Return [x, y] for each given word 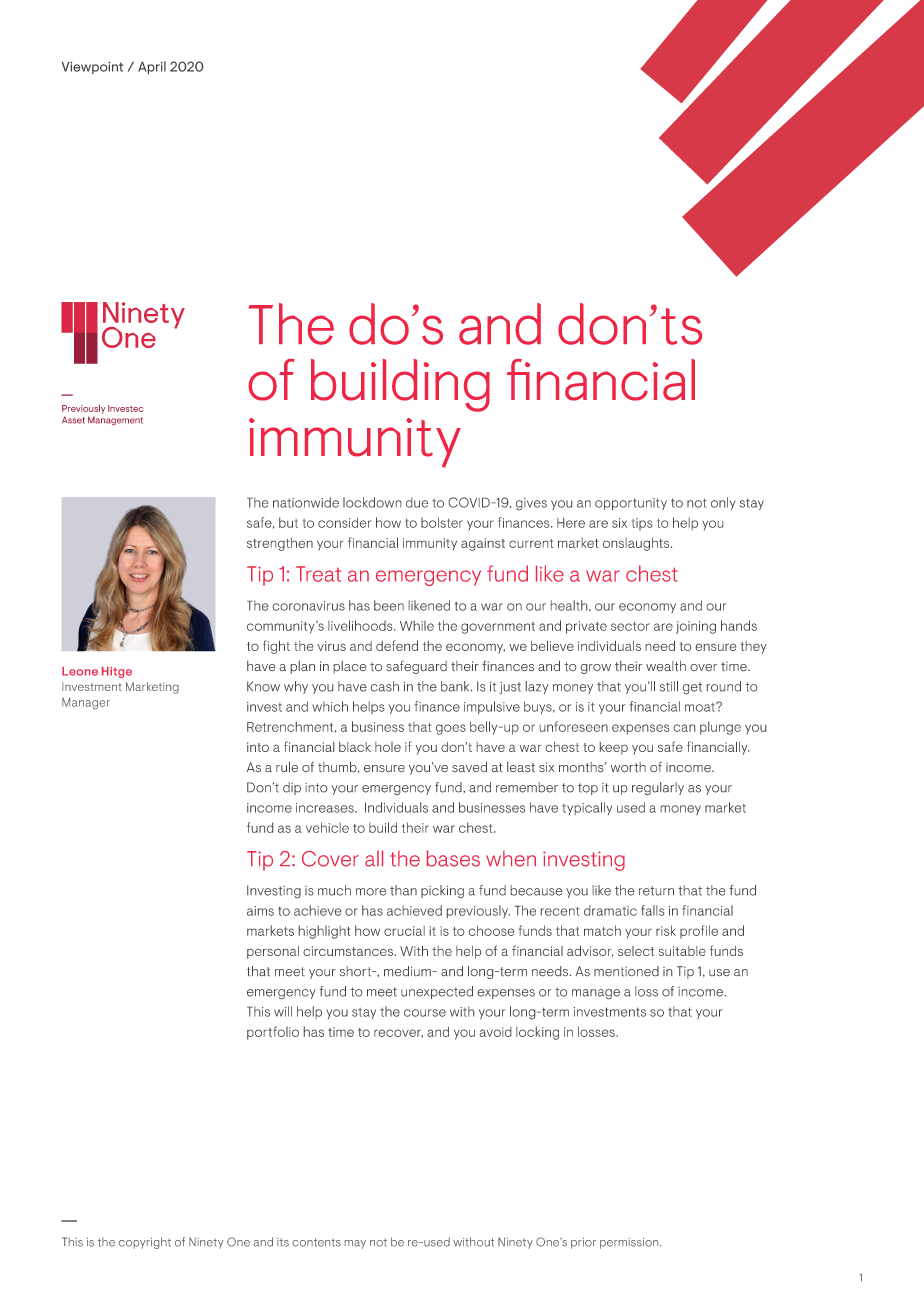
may [355, 1244]
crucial [404, 931]
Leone [80, 671]
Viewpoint [92, 68]
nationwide [306, 502]
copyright [145, 1243]
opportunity [631, 504]
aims [260, 911]
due [417, 502]
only [723, 503]
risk [666, 930]
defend [397, 645]
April [152, 67]
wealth [666, 666]
